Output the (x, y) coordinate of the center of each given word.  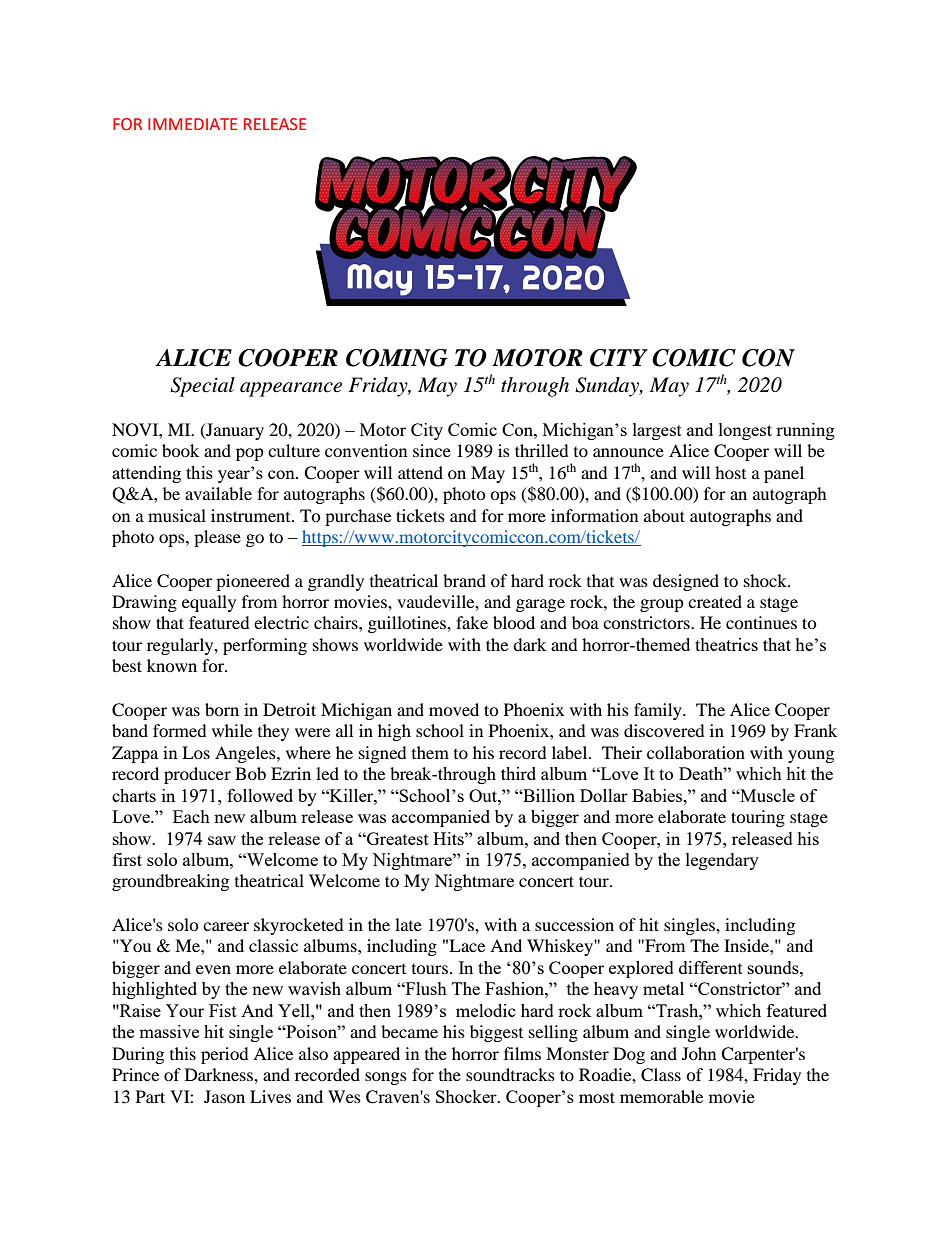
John (699, 1053)
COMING (397, 358)
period (225, 1055)
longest (745, 431)
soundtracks (510, 1074)
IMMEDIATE (192, 124)
